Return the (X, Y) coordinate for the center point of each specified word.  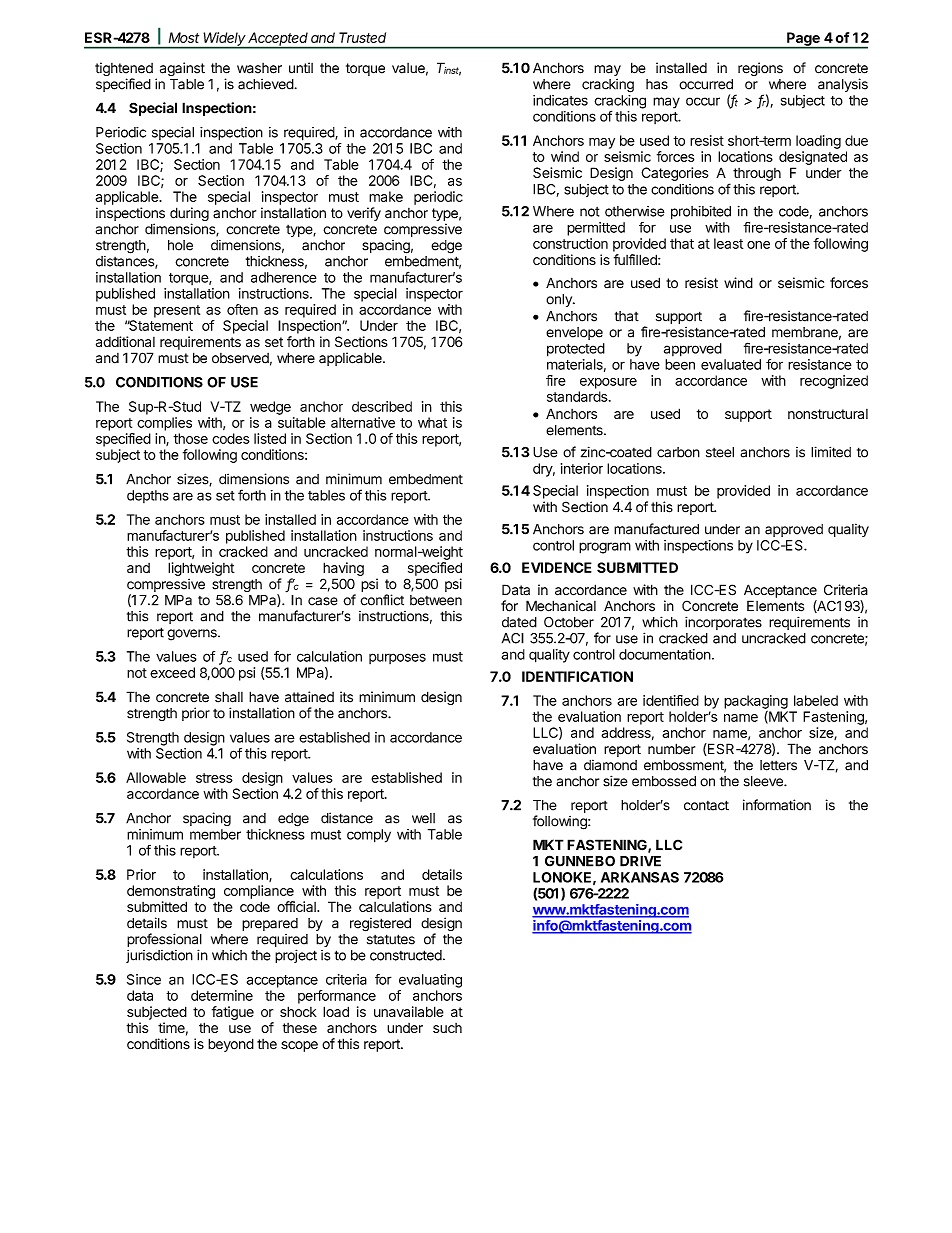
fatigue (233, 1013)
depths (148, 496)
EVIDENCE (557, 567)
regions (760, 69)
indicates (560, 100)
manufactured (656, 529)
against (182, 69)
